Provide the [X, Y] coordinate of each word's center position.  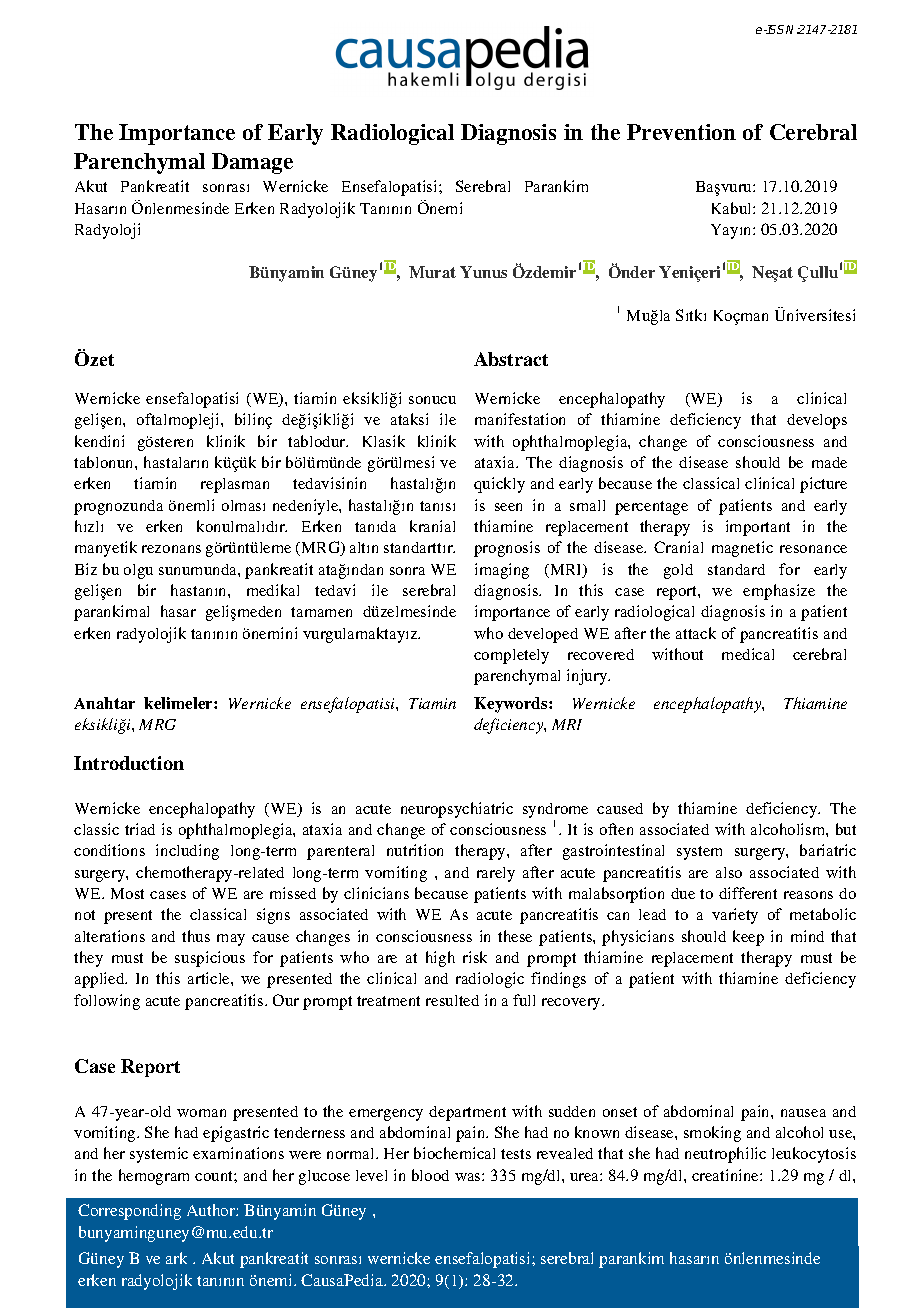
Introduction [129, 763]
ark [176, 1258]
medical [748, 654]
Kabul [733, 208]
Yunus [483, 272]
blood [430, 1175]
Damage [252, 163]
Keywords [512, 705]
